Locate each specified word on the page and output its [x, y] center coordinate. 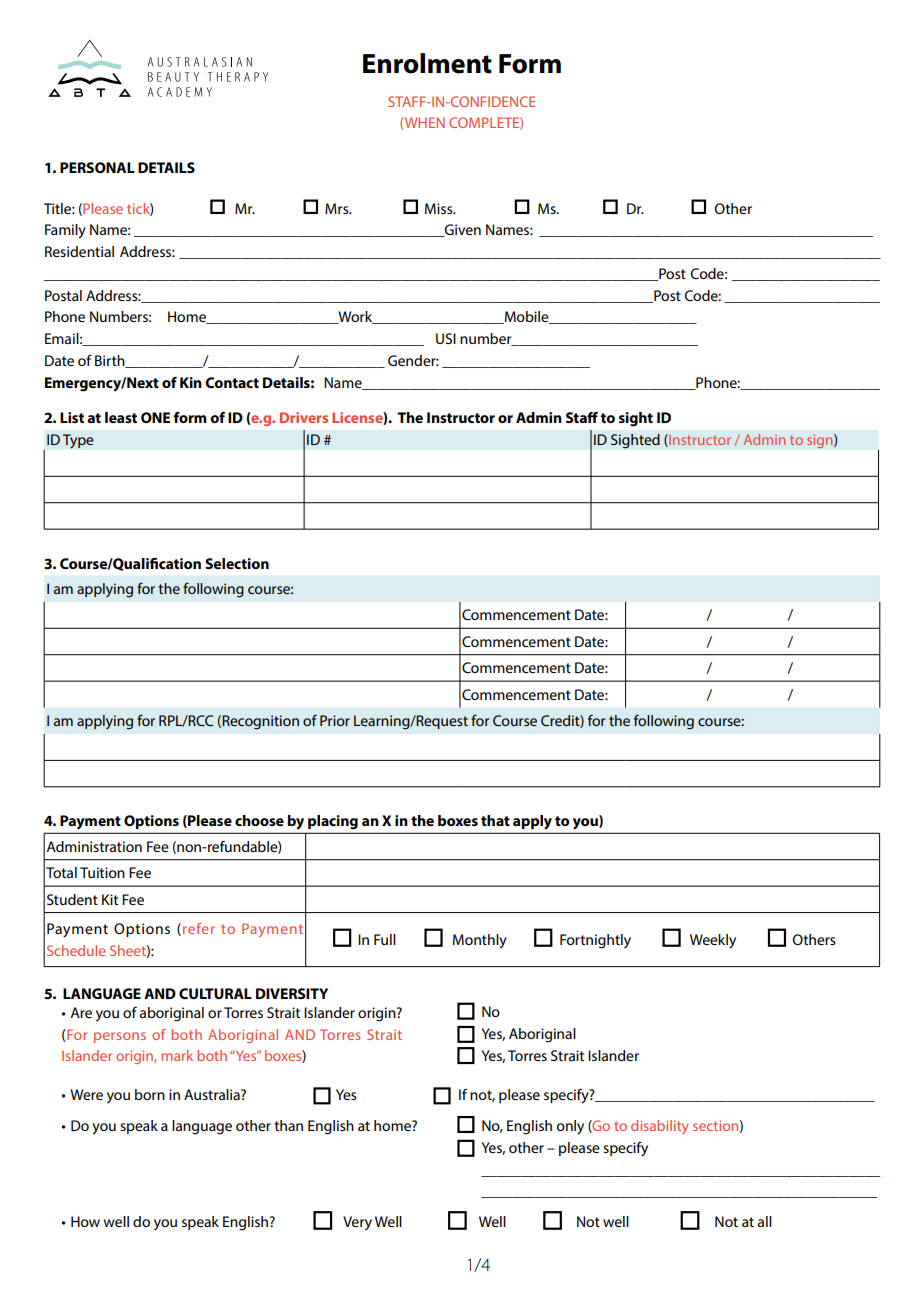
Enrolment [427, 63]
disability [660, 1127]
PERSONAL [97, 167]
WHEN [425, 122]
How [85, 1221]
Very [357, 1223]
